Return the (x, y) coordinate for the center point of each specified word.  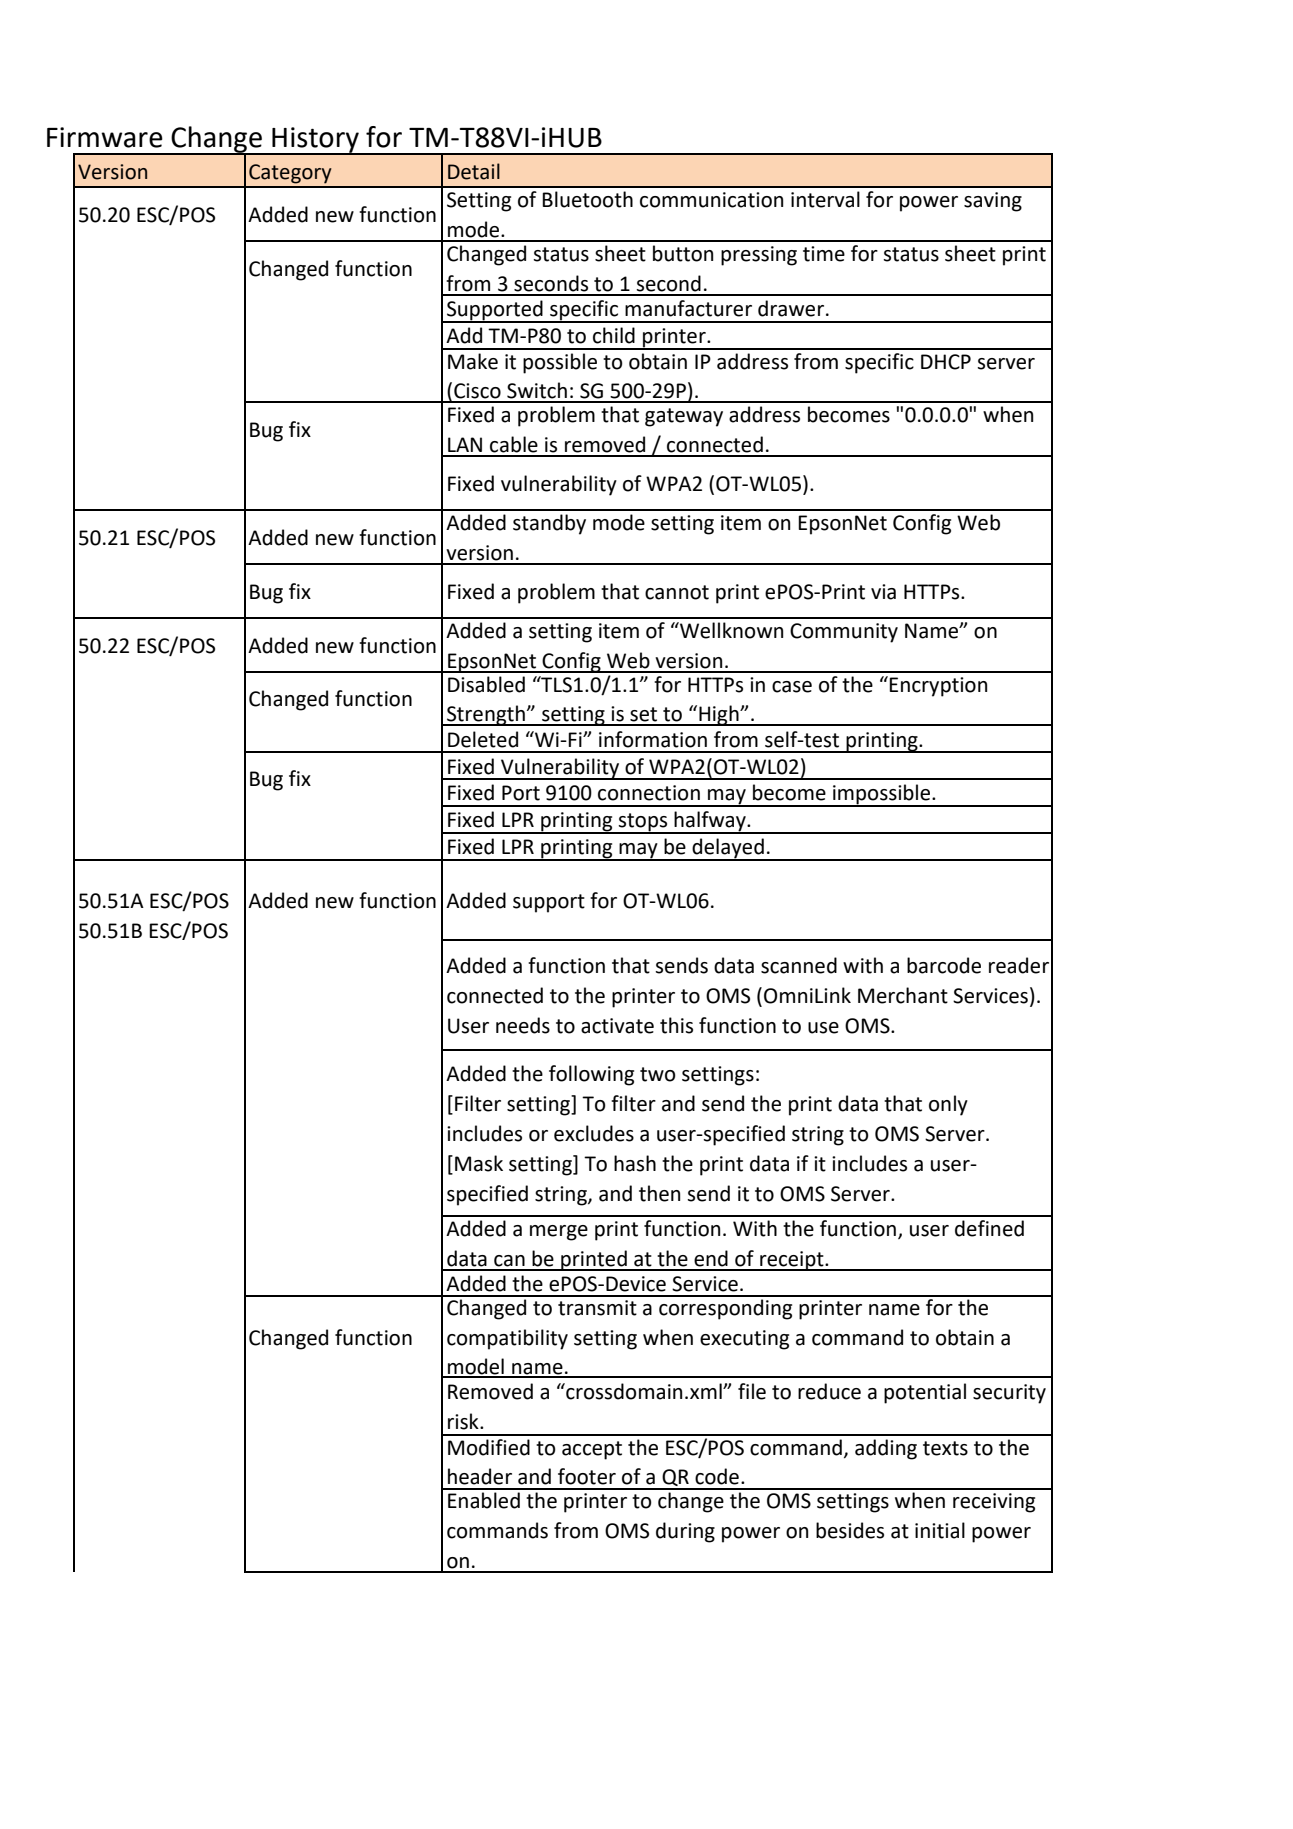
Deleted (483, 739)
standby (549, 524)
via (883, 592)
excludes (594, 1133)
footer (587, 1476)
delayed (728, 849)
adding (886, 1449)
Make (473, 361)
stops (643, 823)
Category (290, 174)
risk (464, 1421)
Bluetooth (587, 199)
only (948, 1105)
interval (825, 199)
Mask (479, 1163)
